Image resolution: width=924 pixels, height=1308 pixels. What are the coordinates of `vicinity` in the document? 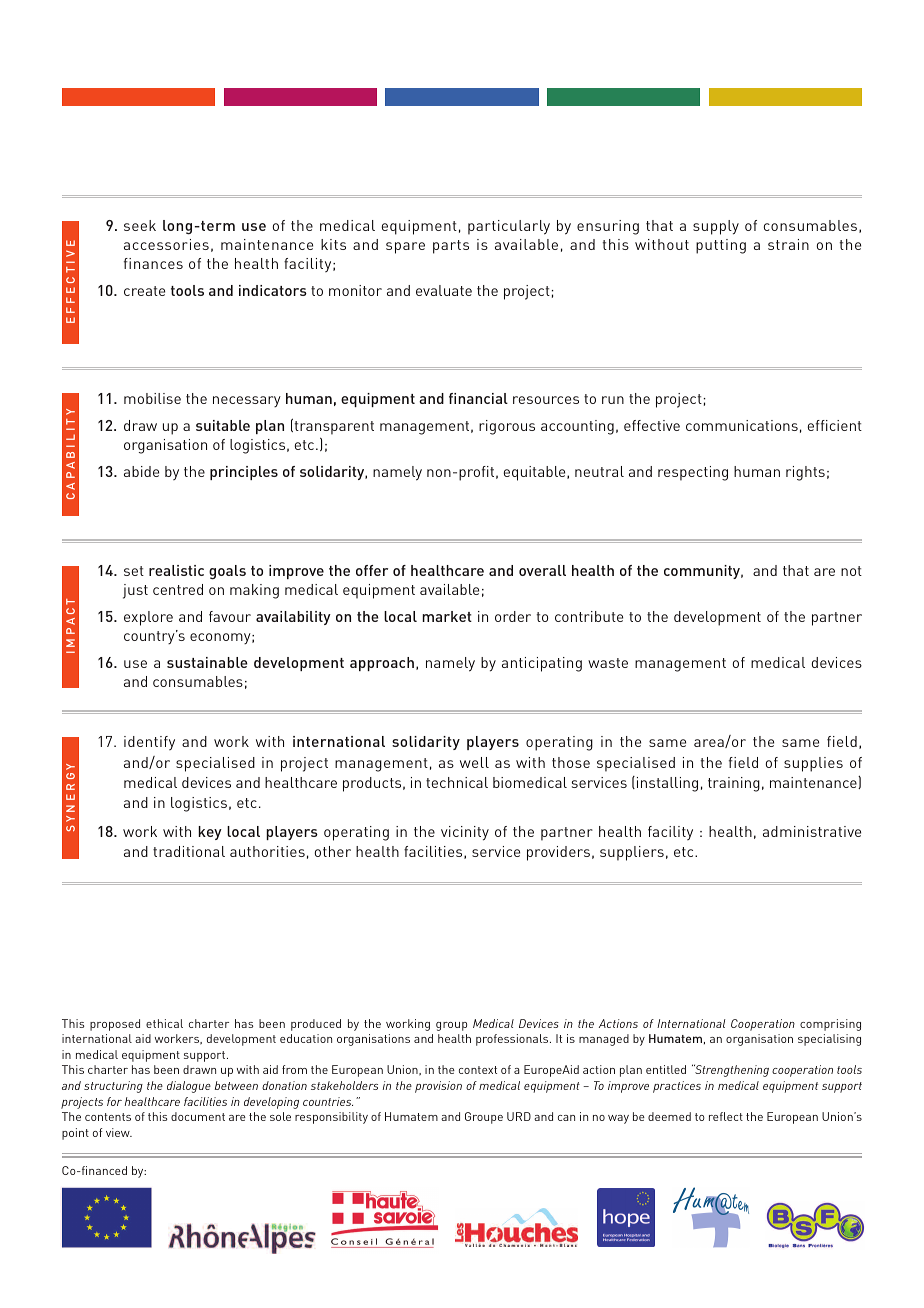 It's located at (465, 833).
